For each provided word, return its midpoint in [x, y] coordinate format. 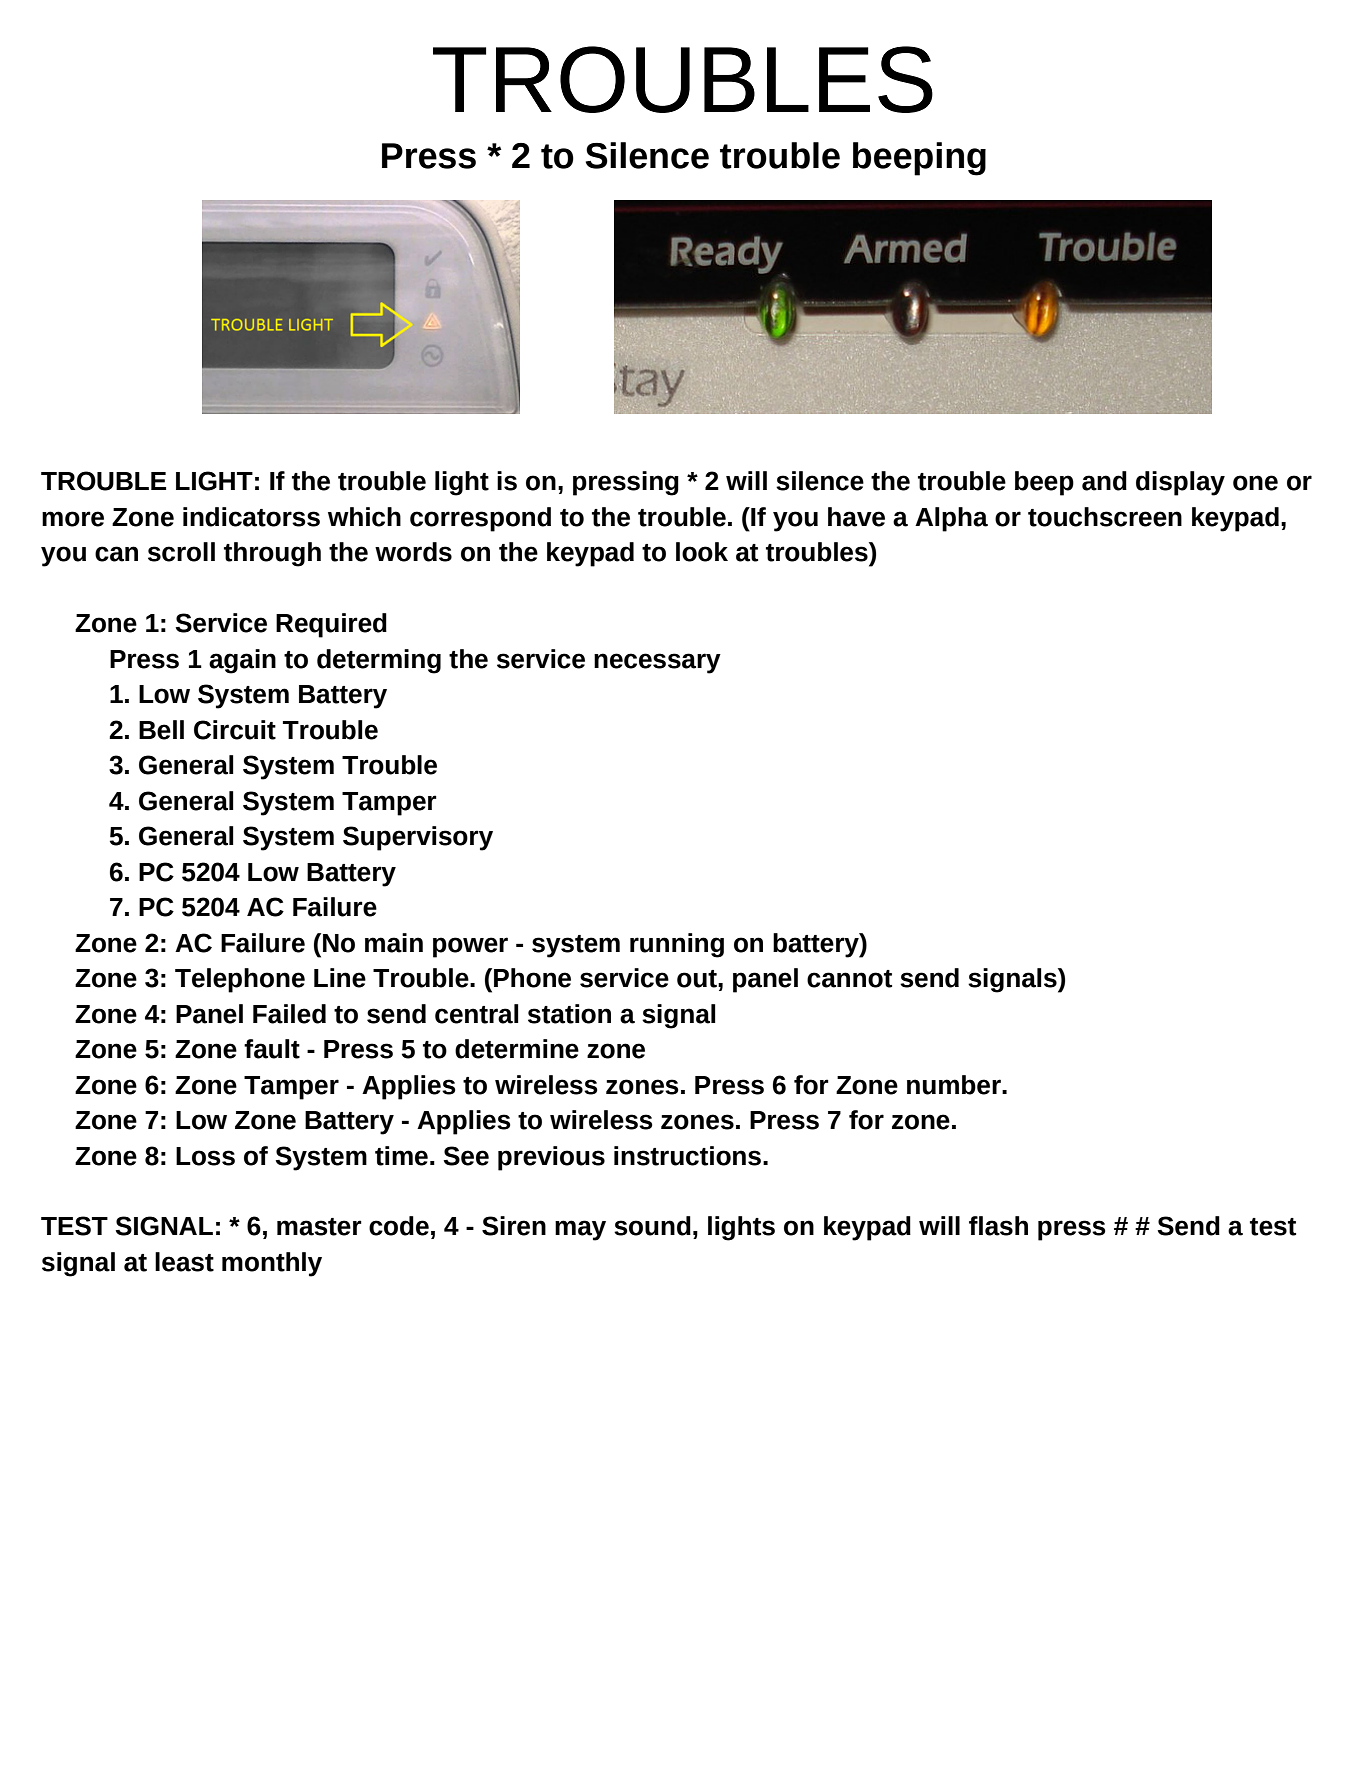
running [677, 945]
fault [272, 1049]
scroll [181, 552]
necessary [657, 663]
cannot [849, 979]
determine [517, 1049]
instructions [687, 1156]
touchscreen [1105, 517]
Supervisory [418, 838]
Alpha [951, 519]
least [184, 1262]
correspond [480, 519]
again [242, 661]
